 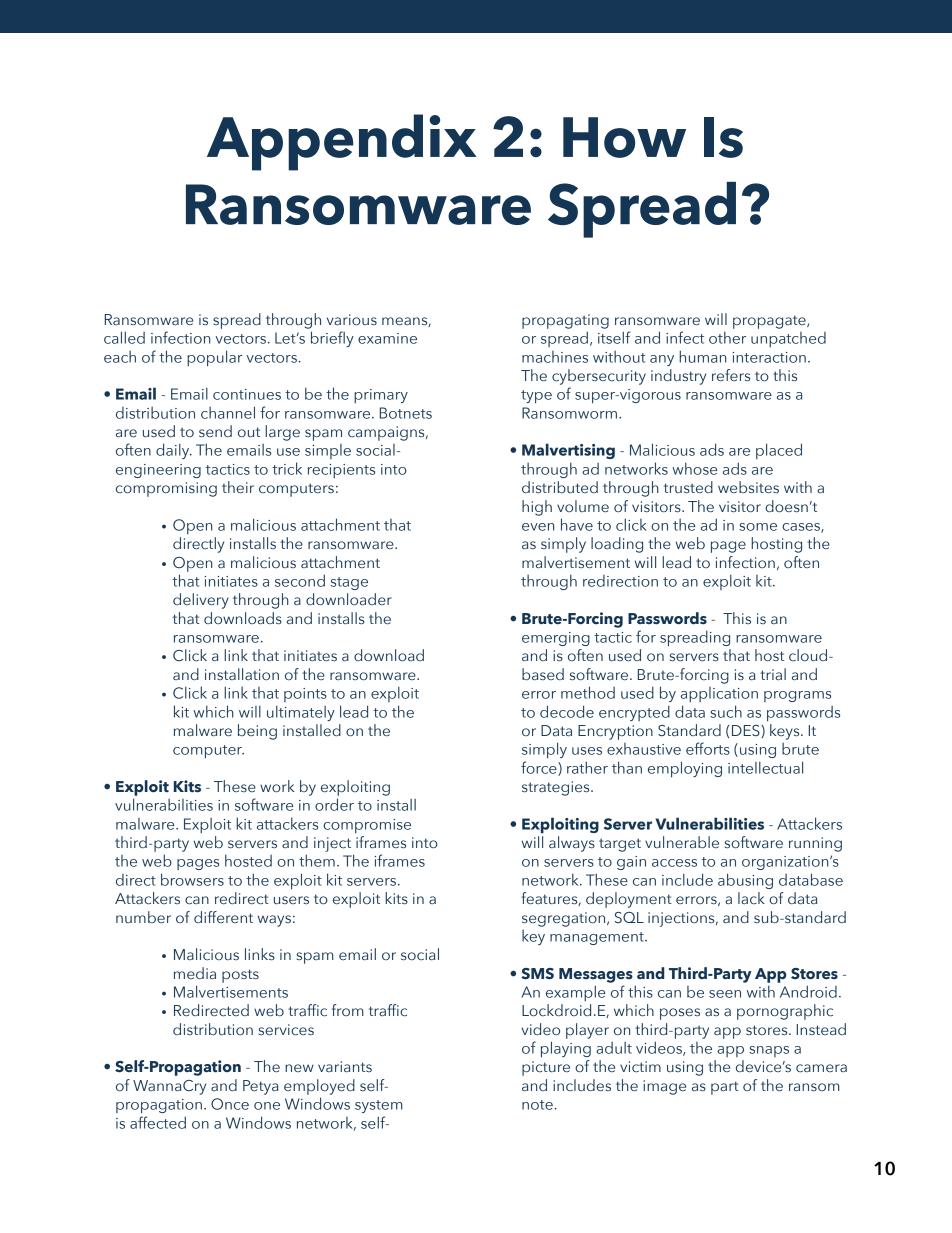 What do you see at coordinates (556, 639) in the page?
I see `emerging` at bounding box center [556, 639].
